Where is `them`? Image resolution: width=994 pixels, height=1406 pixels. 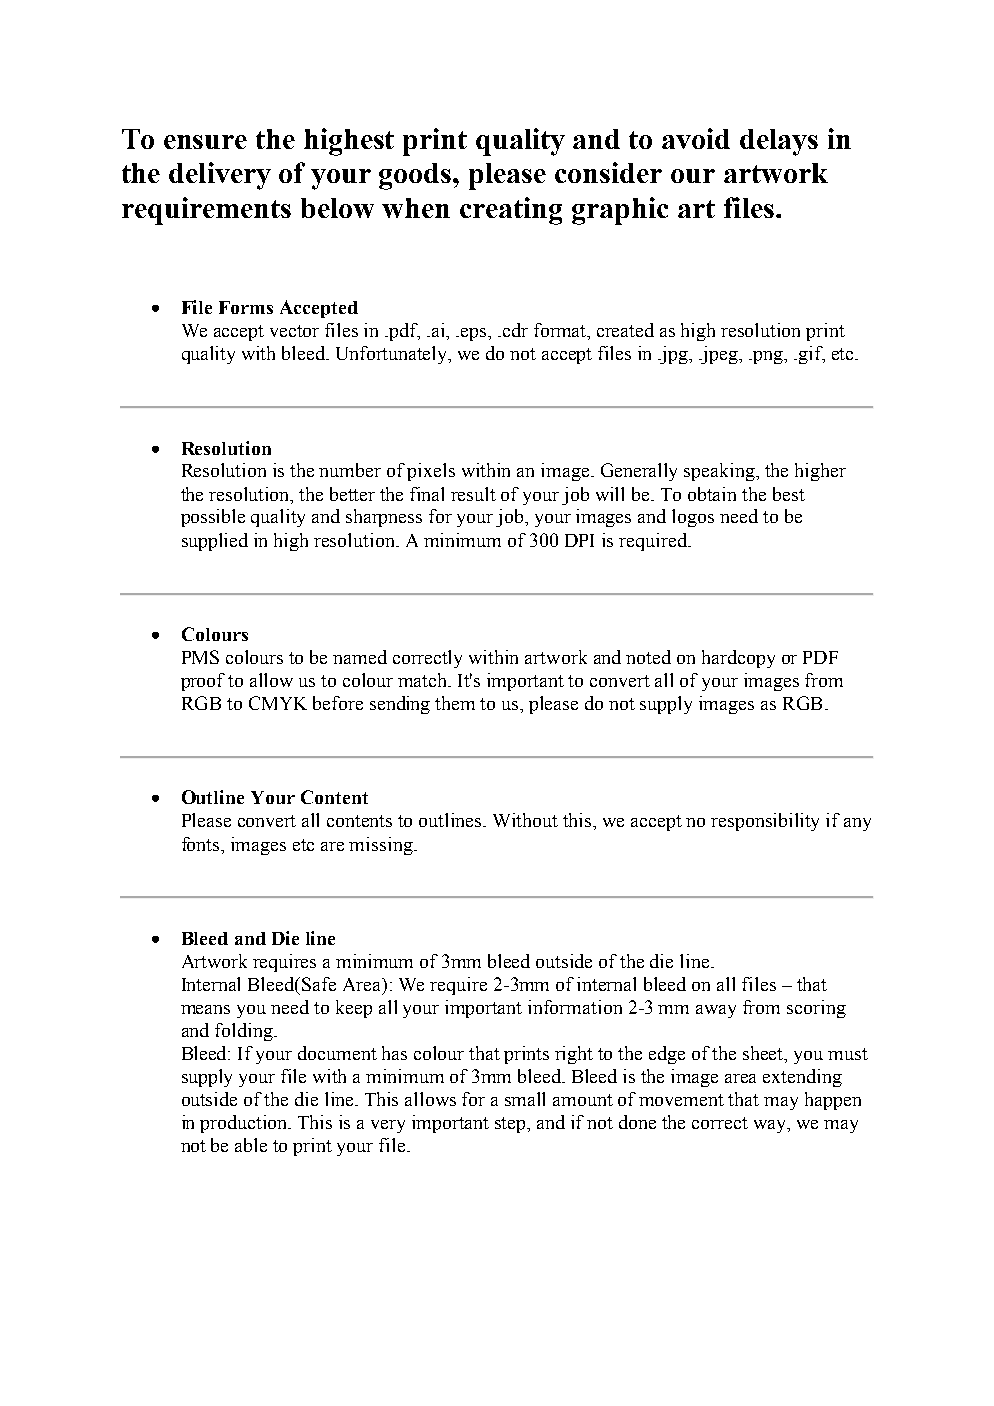 them is located at coordinates (455, 703).
